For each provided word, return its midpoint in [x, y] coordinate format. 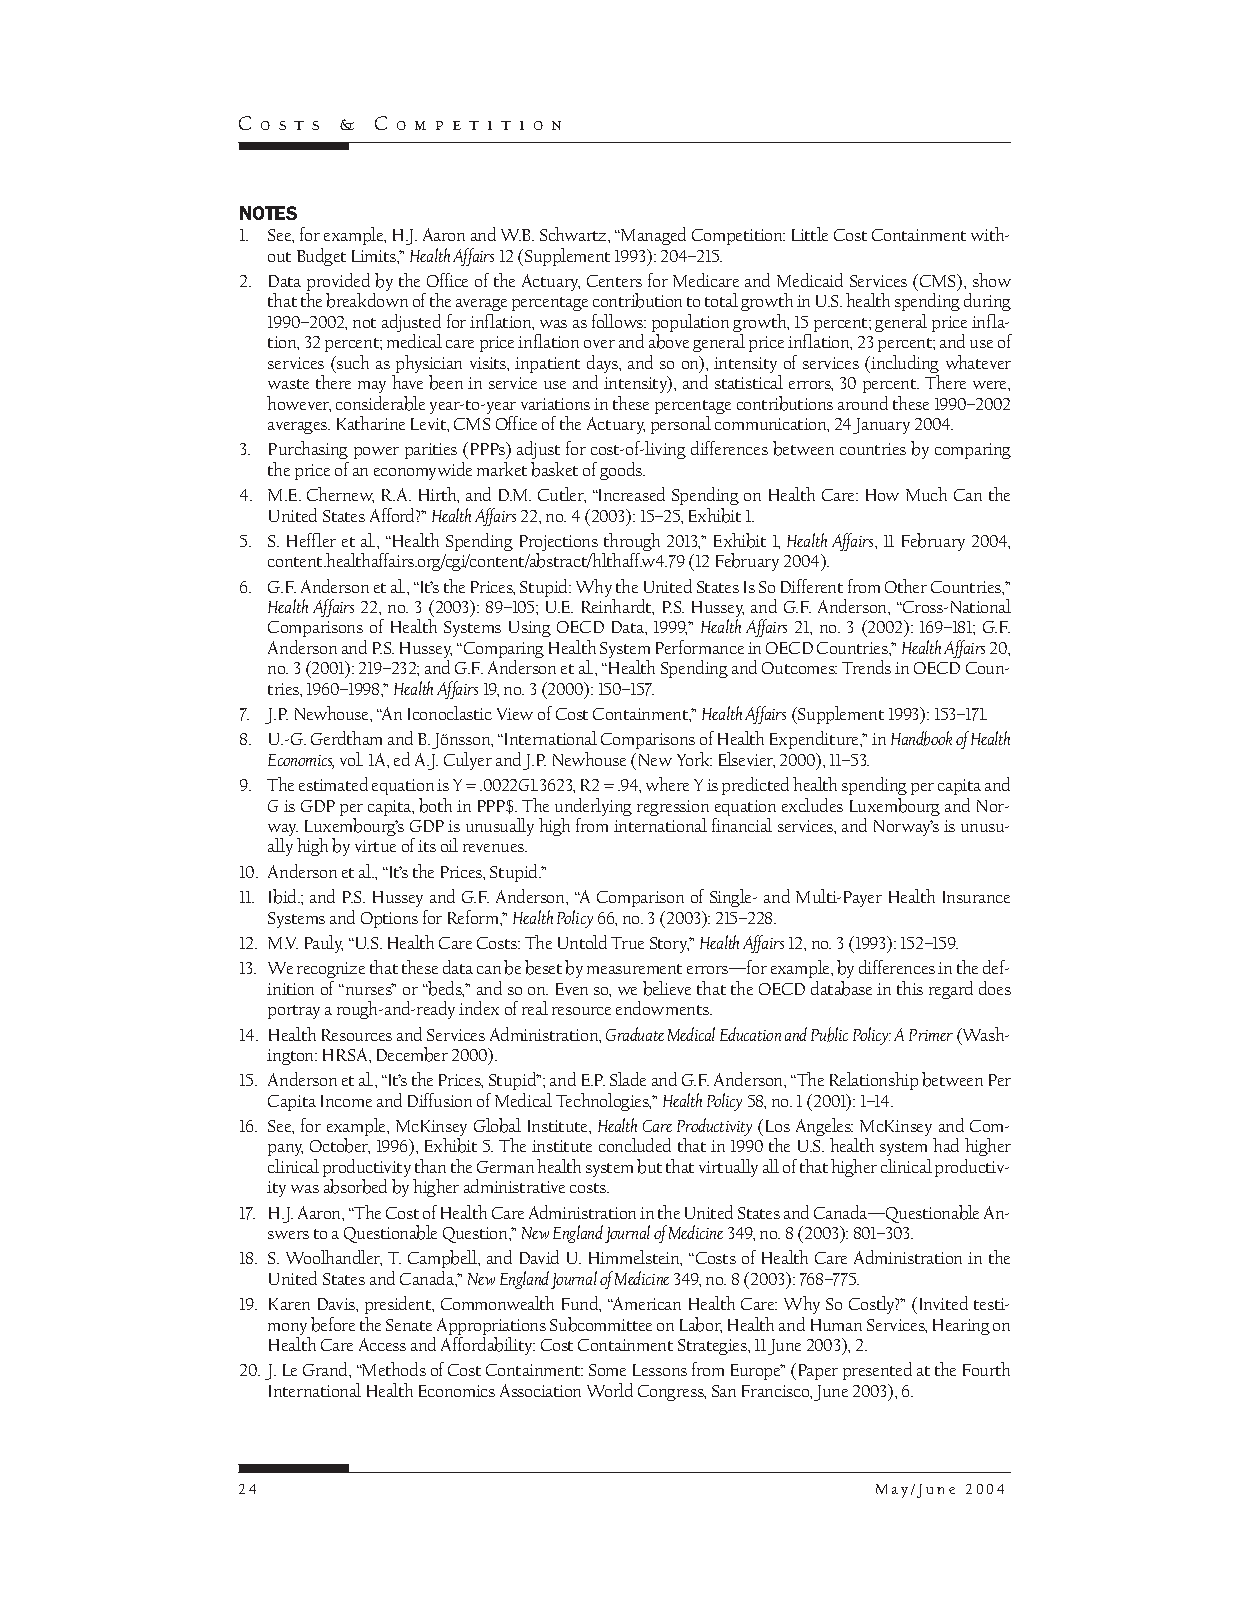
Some [607, 1370]
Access [382, 1344]
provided [340, 283]
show [992, 280]
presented [877, 1371]
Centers [614, 281]
